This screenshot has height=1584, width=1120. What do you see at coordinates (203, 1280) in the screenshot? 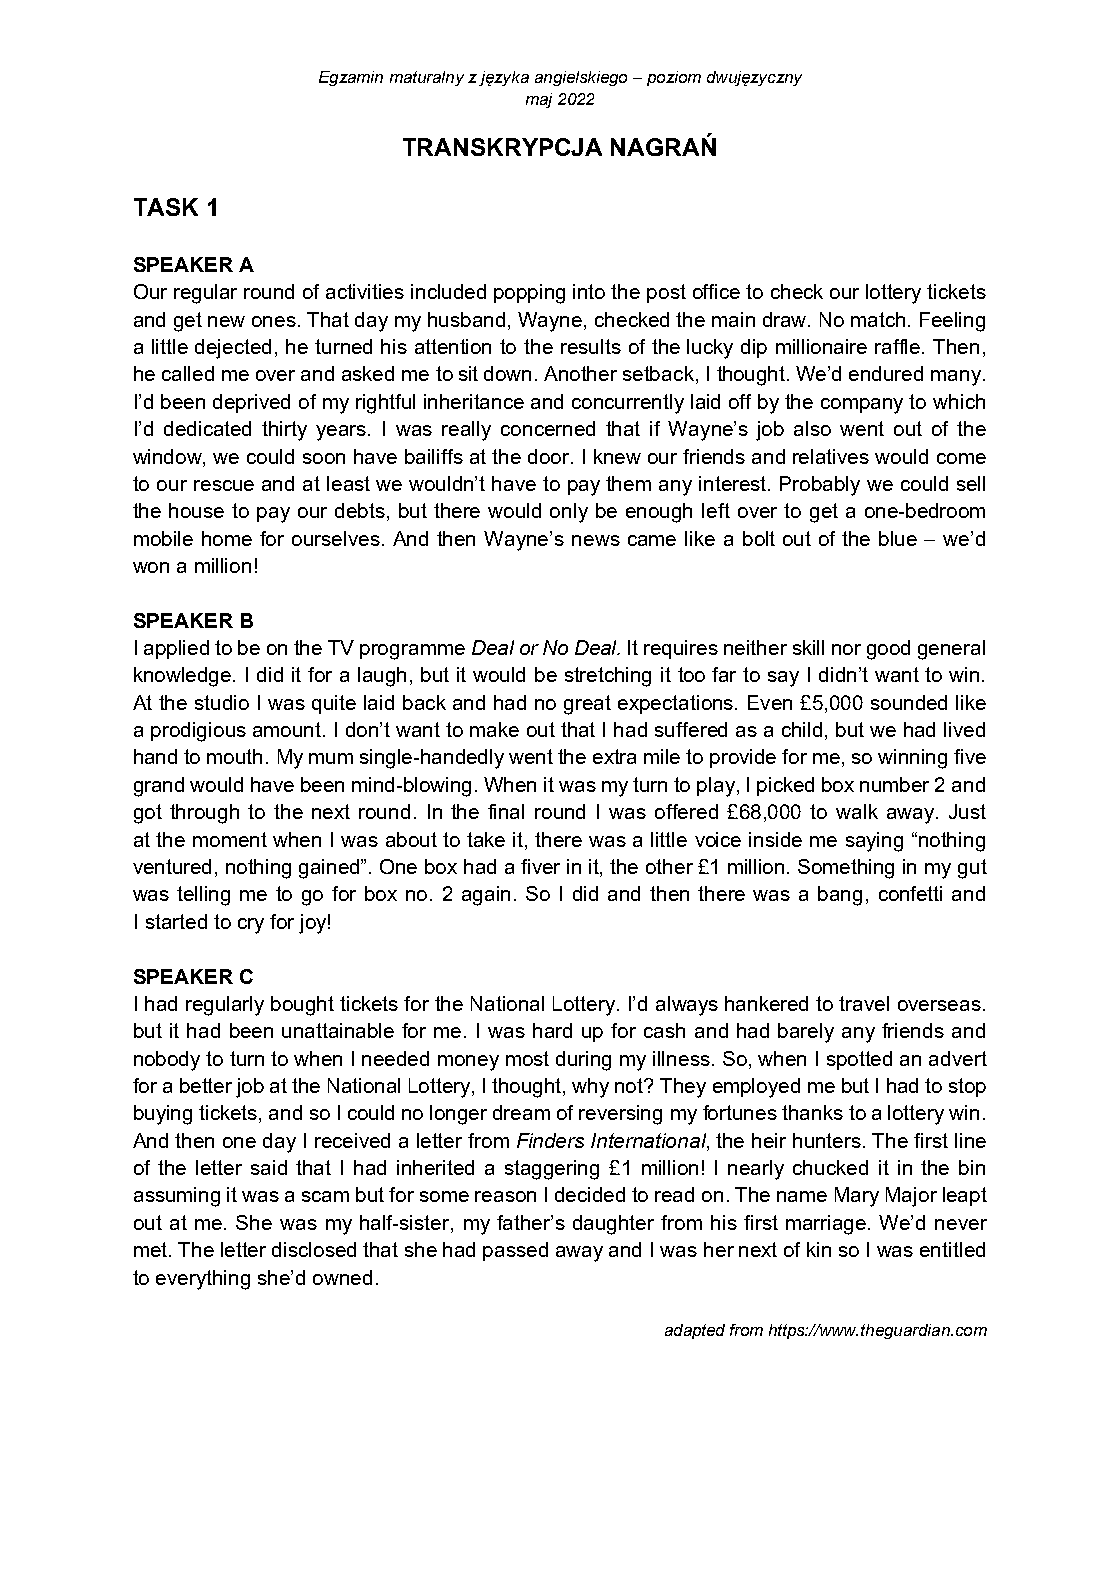
I see `everything` at bounding box center [203, 1280].
